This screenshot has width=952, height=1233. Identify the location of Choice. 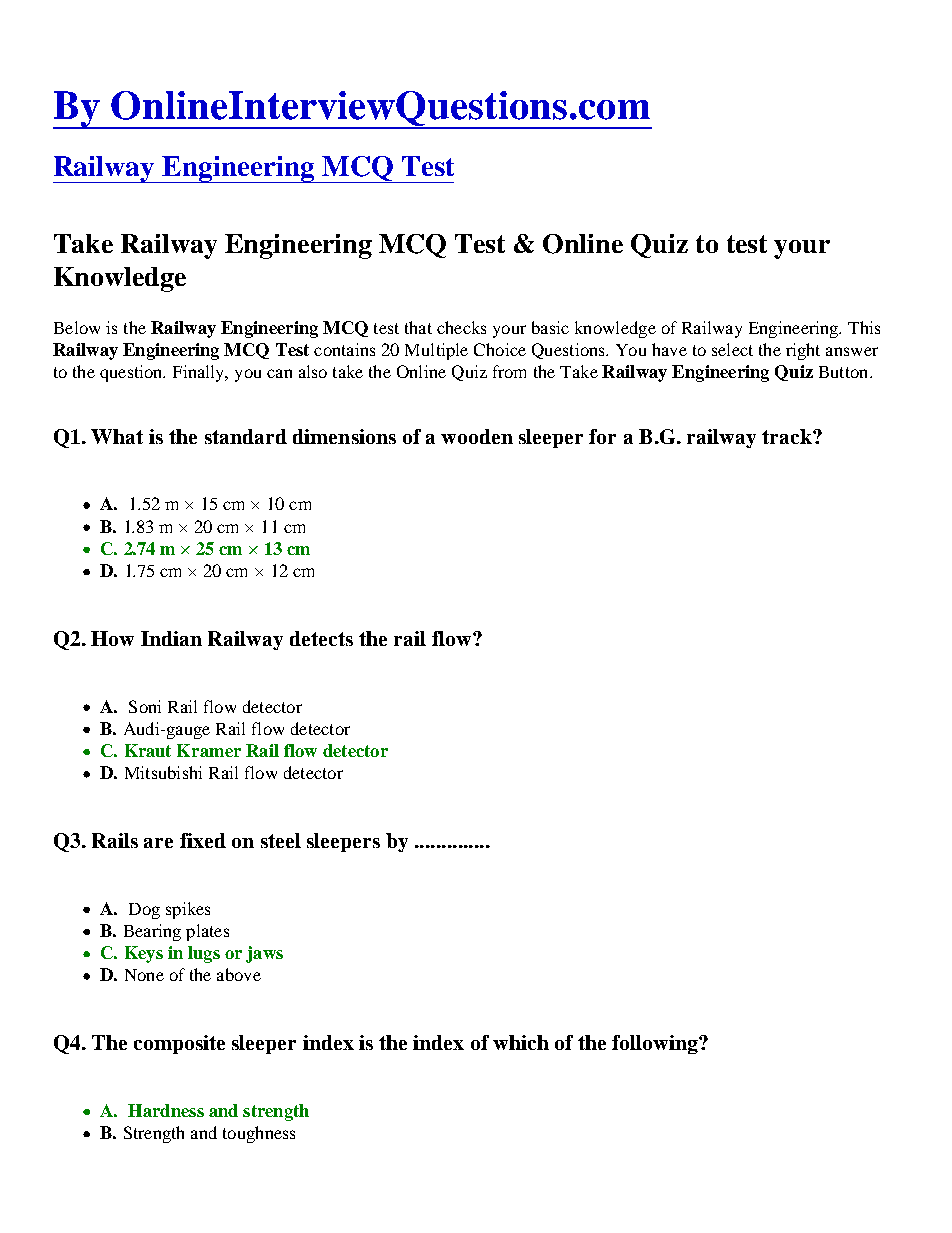
(500, 349).
